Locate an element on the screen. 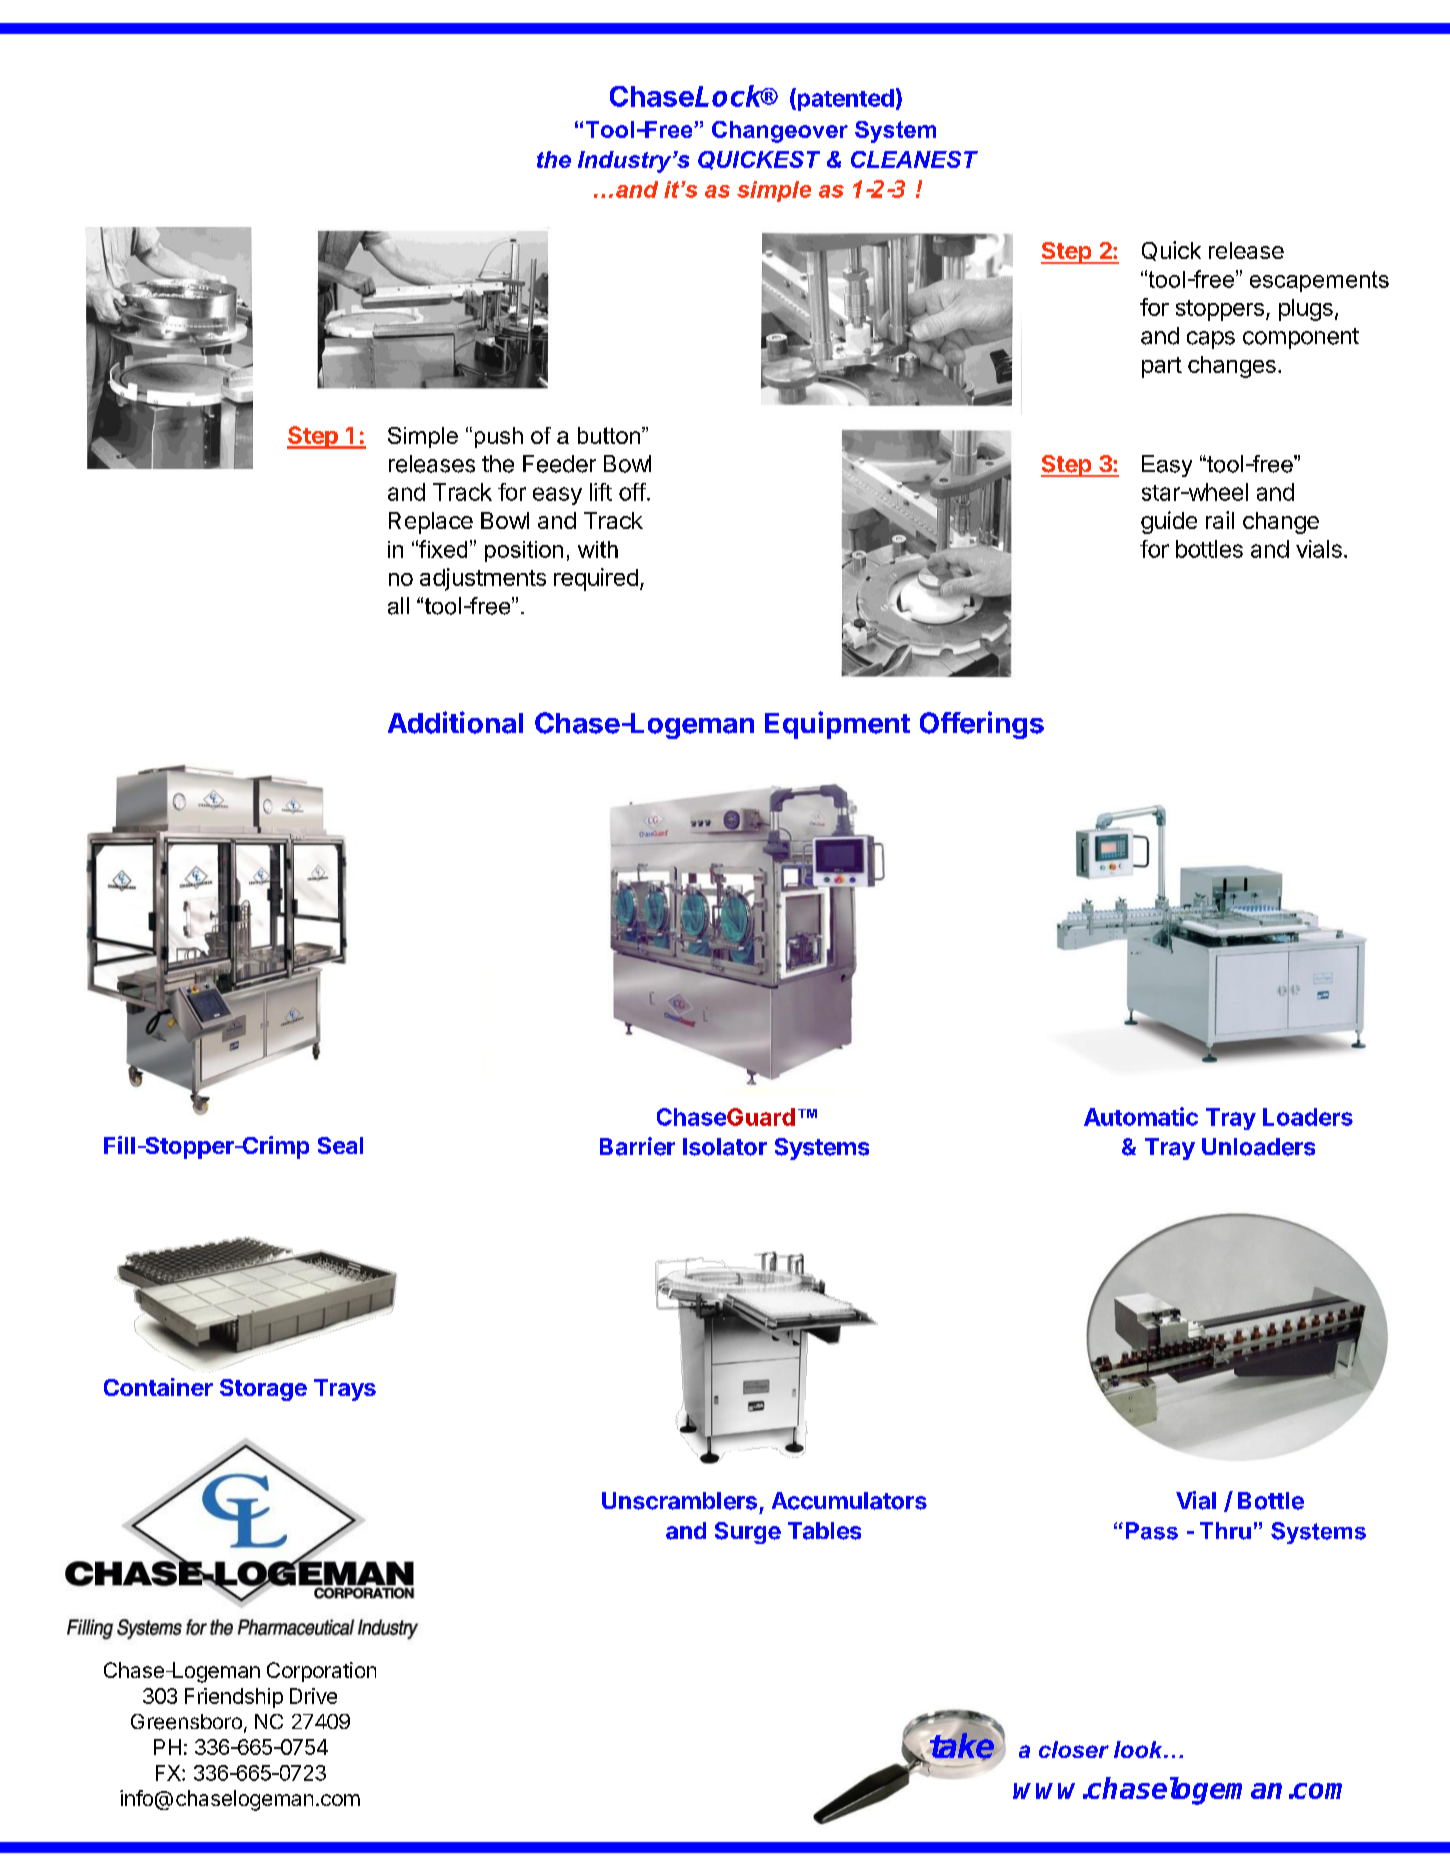 The width and height of the screenshot is (1450, 1876). Isolator is located at coordinates (725, 1147).
